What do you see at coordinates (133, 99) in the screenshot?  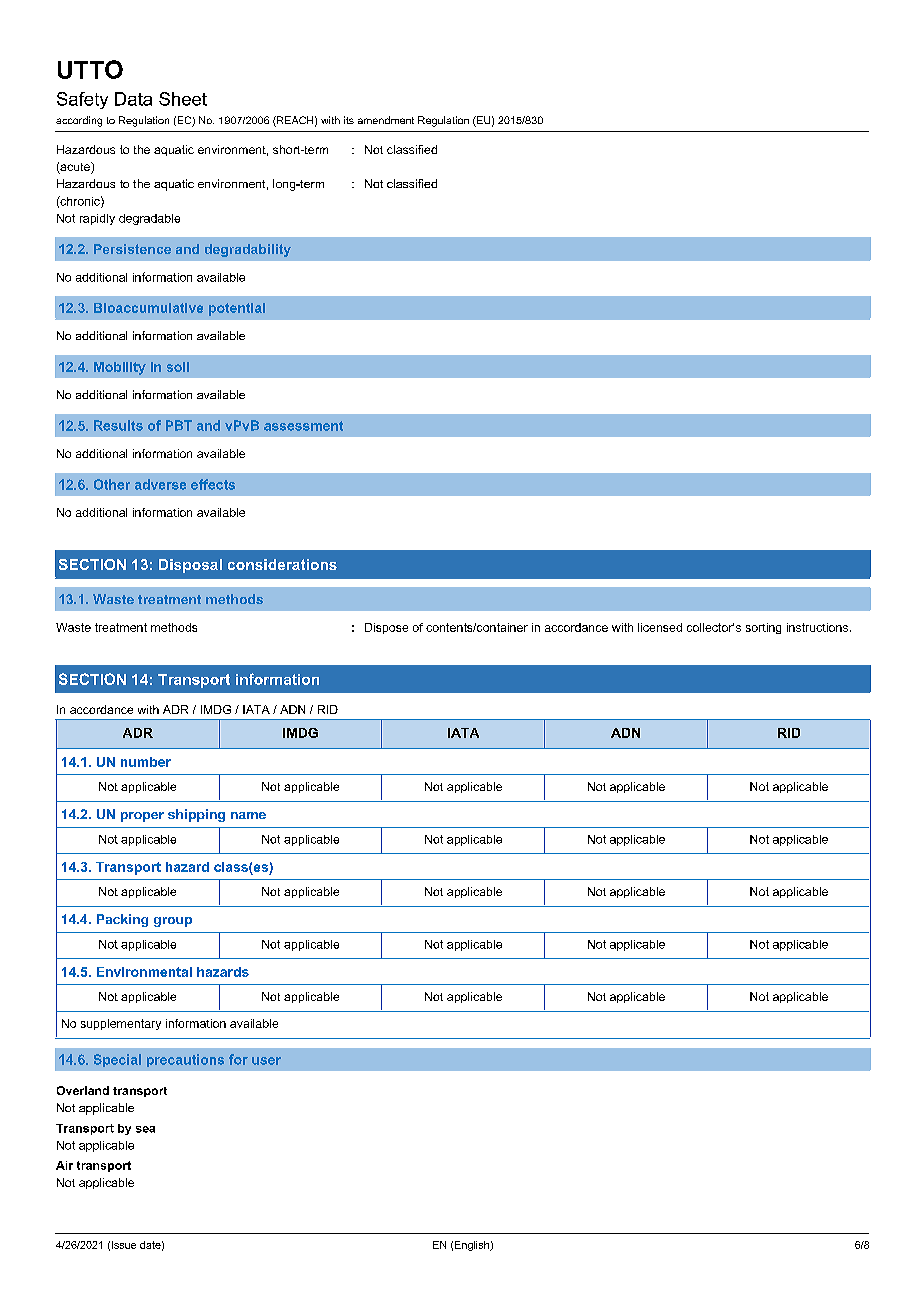 I see `Data` at bounding box center [133, 99].
